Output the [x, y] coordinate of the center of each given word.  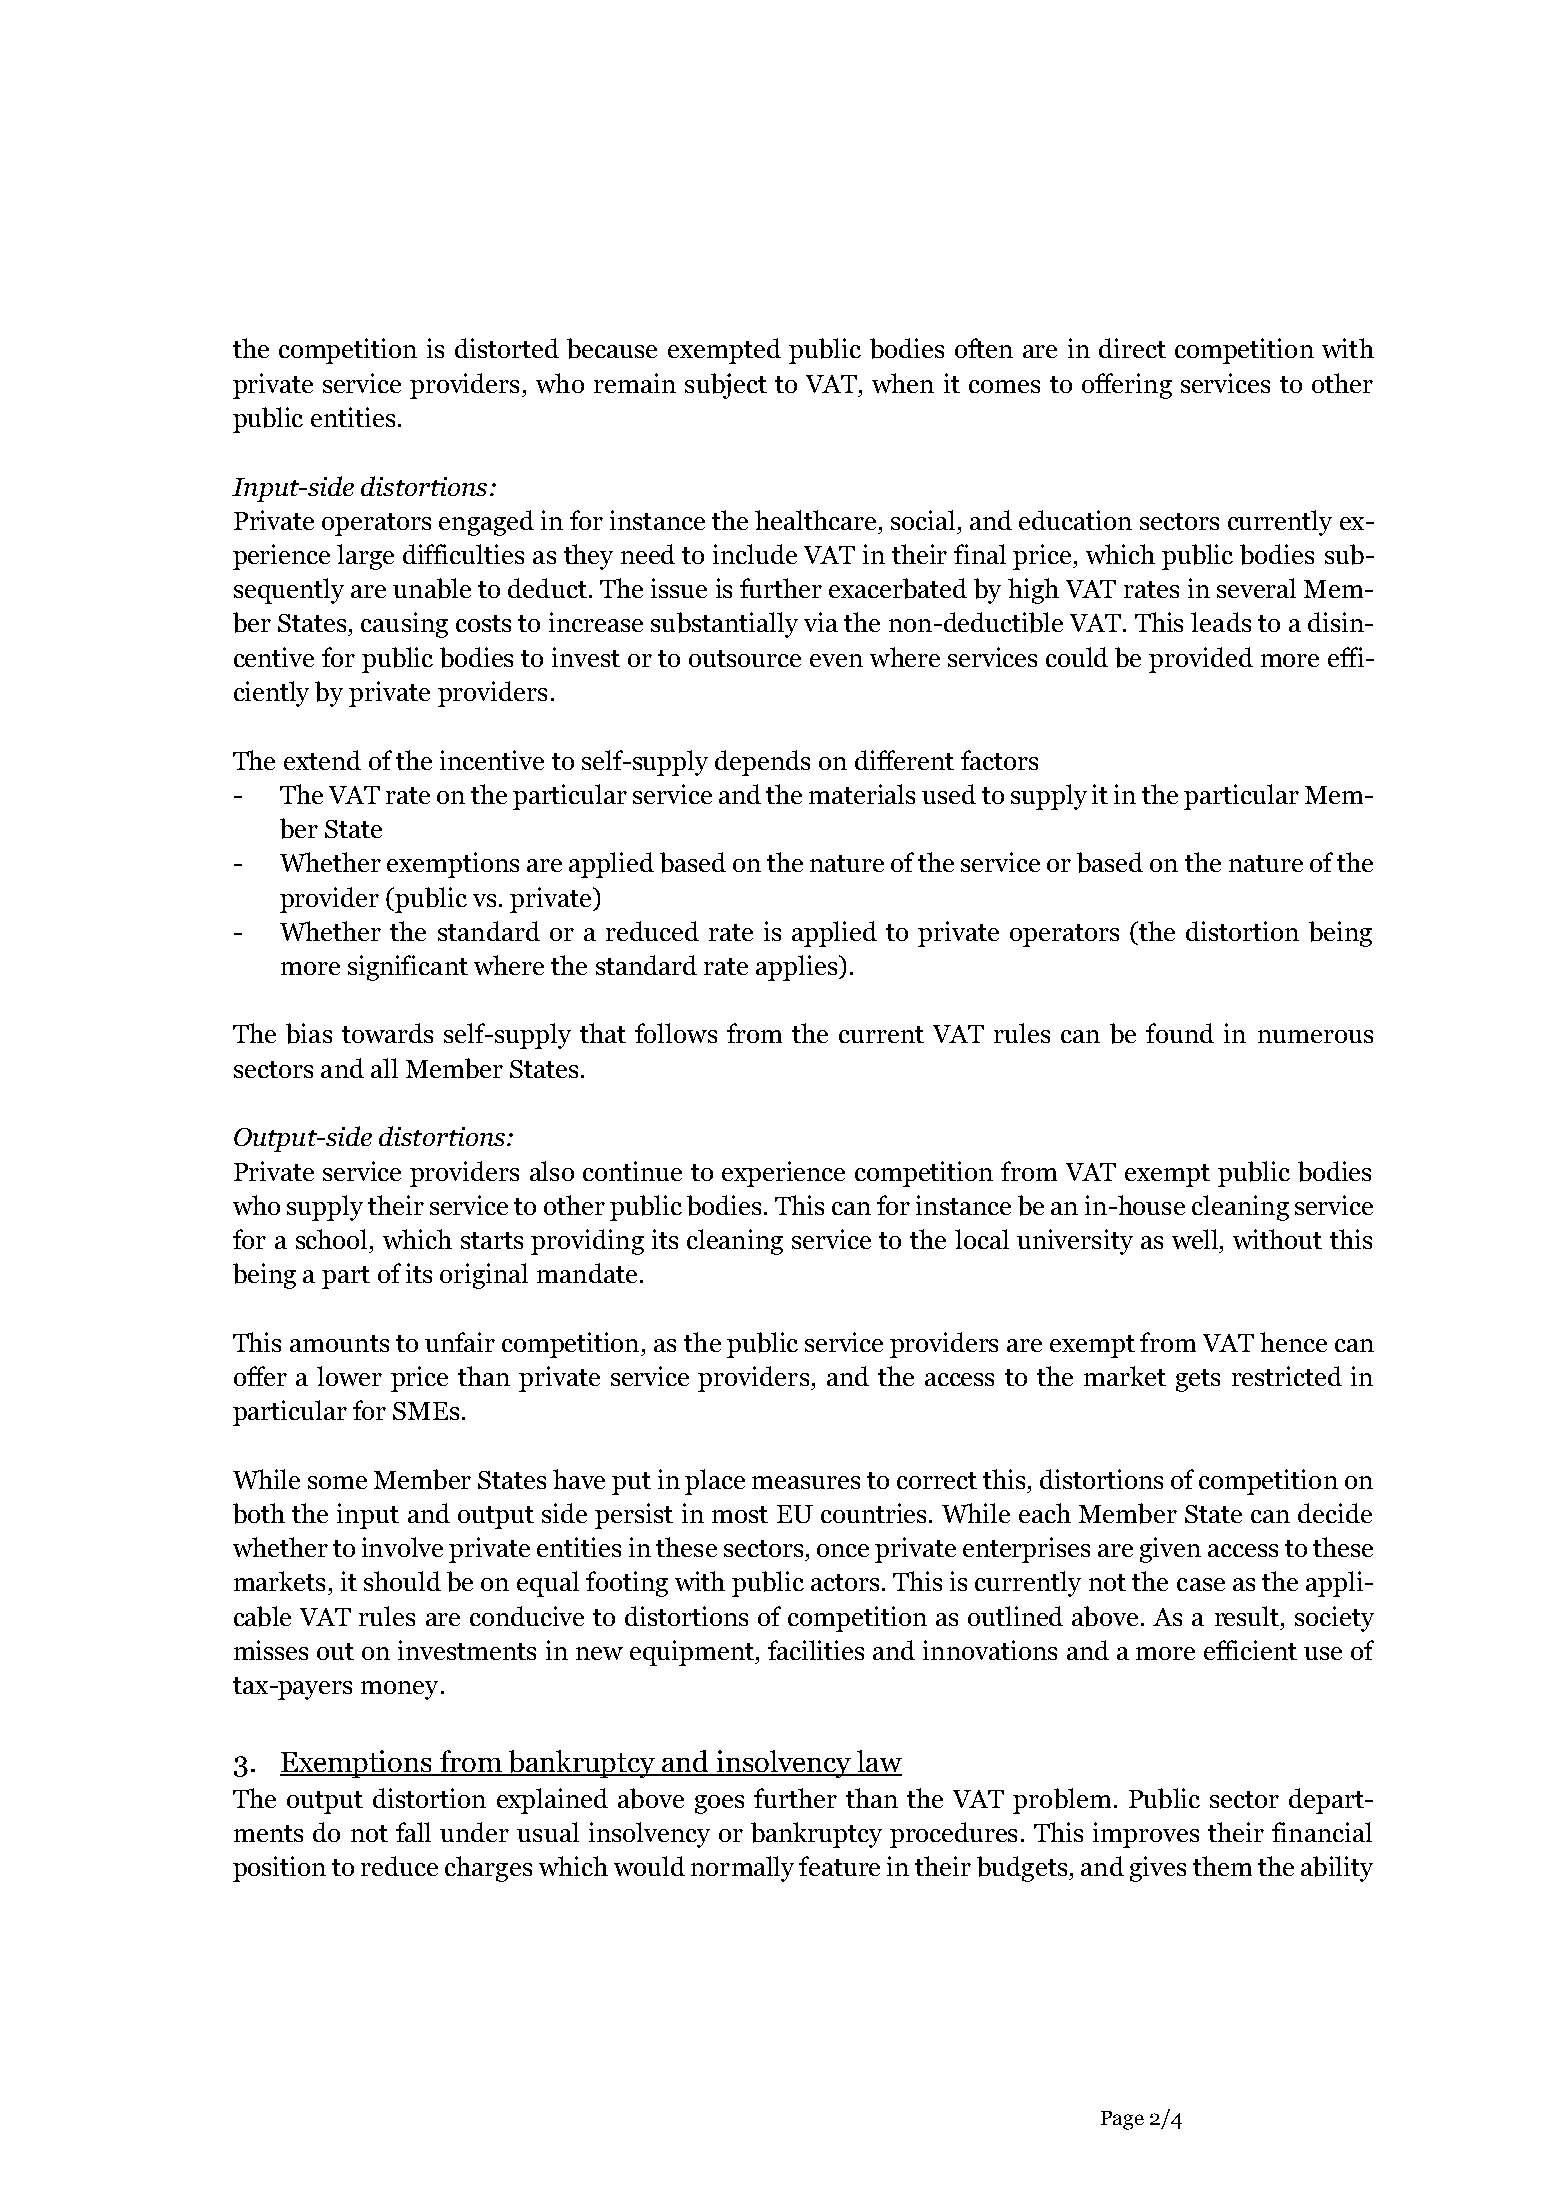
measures [806, 1482]
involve [402, 1547]
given [1170, 1550]
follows [676, 1033]
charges [488, 1869]
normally [742, 1869]
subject [726, 386]
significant [408, 968]
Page [1122, 2120]
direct [1132, 348]
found [1180, 1033]
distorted [507, 348]
